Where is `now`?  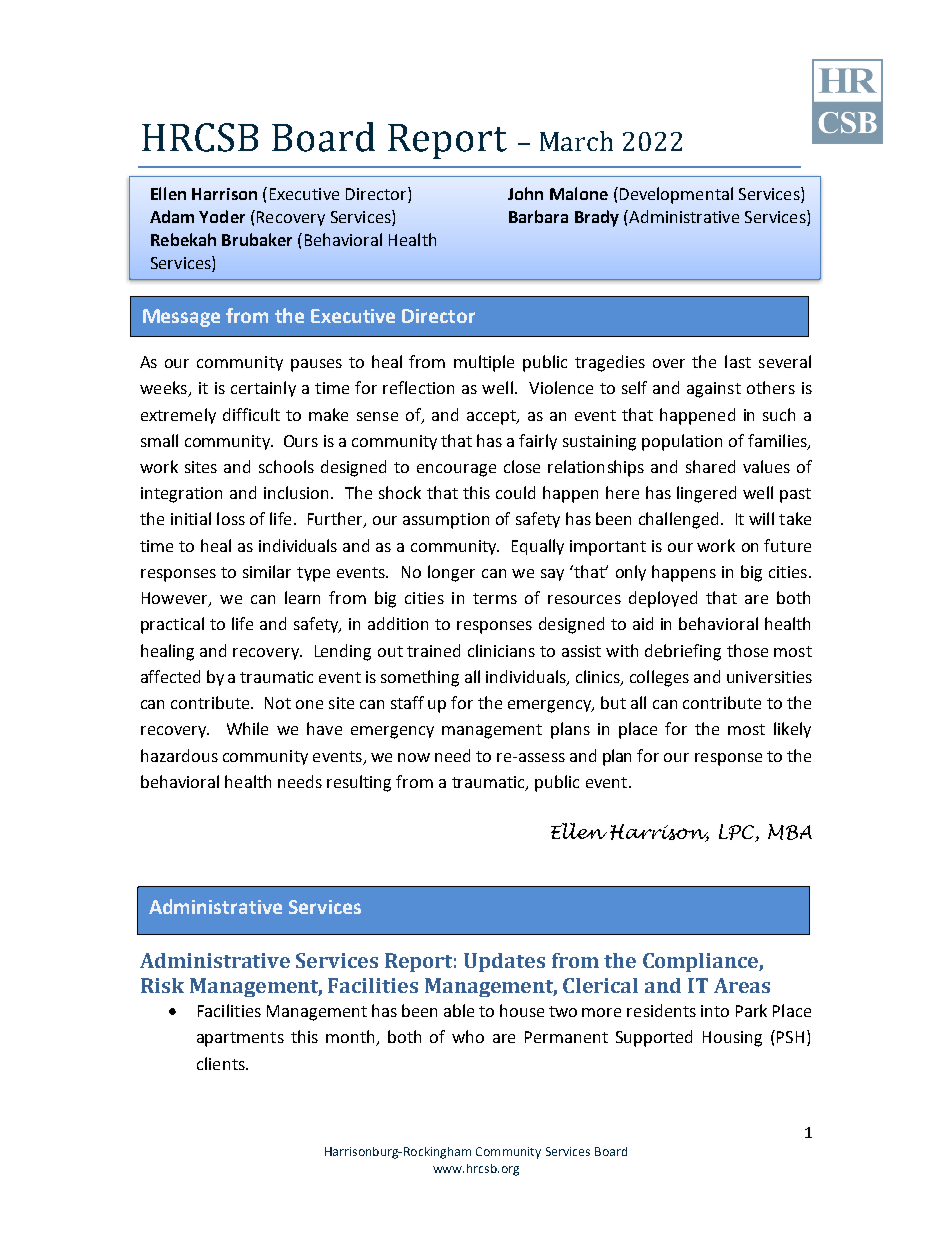 now is located at coordinates (414, 757).
